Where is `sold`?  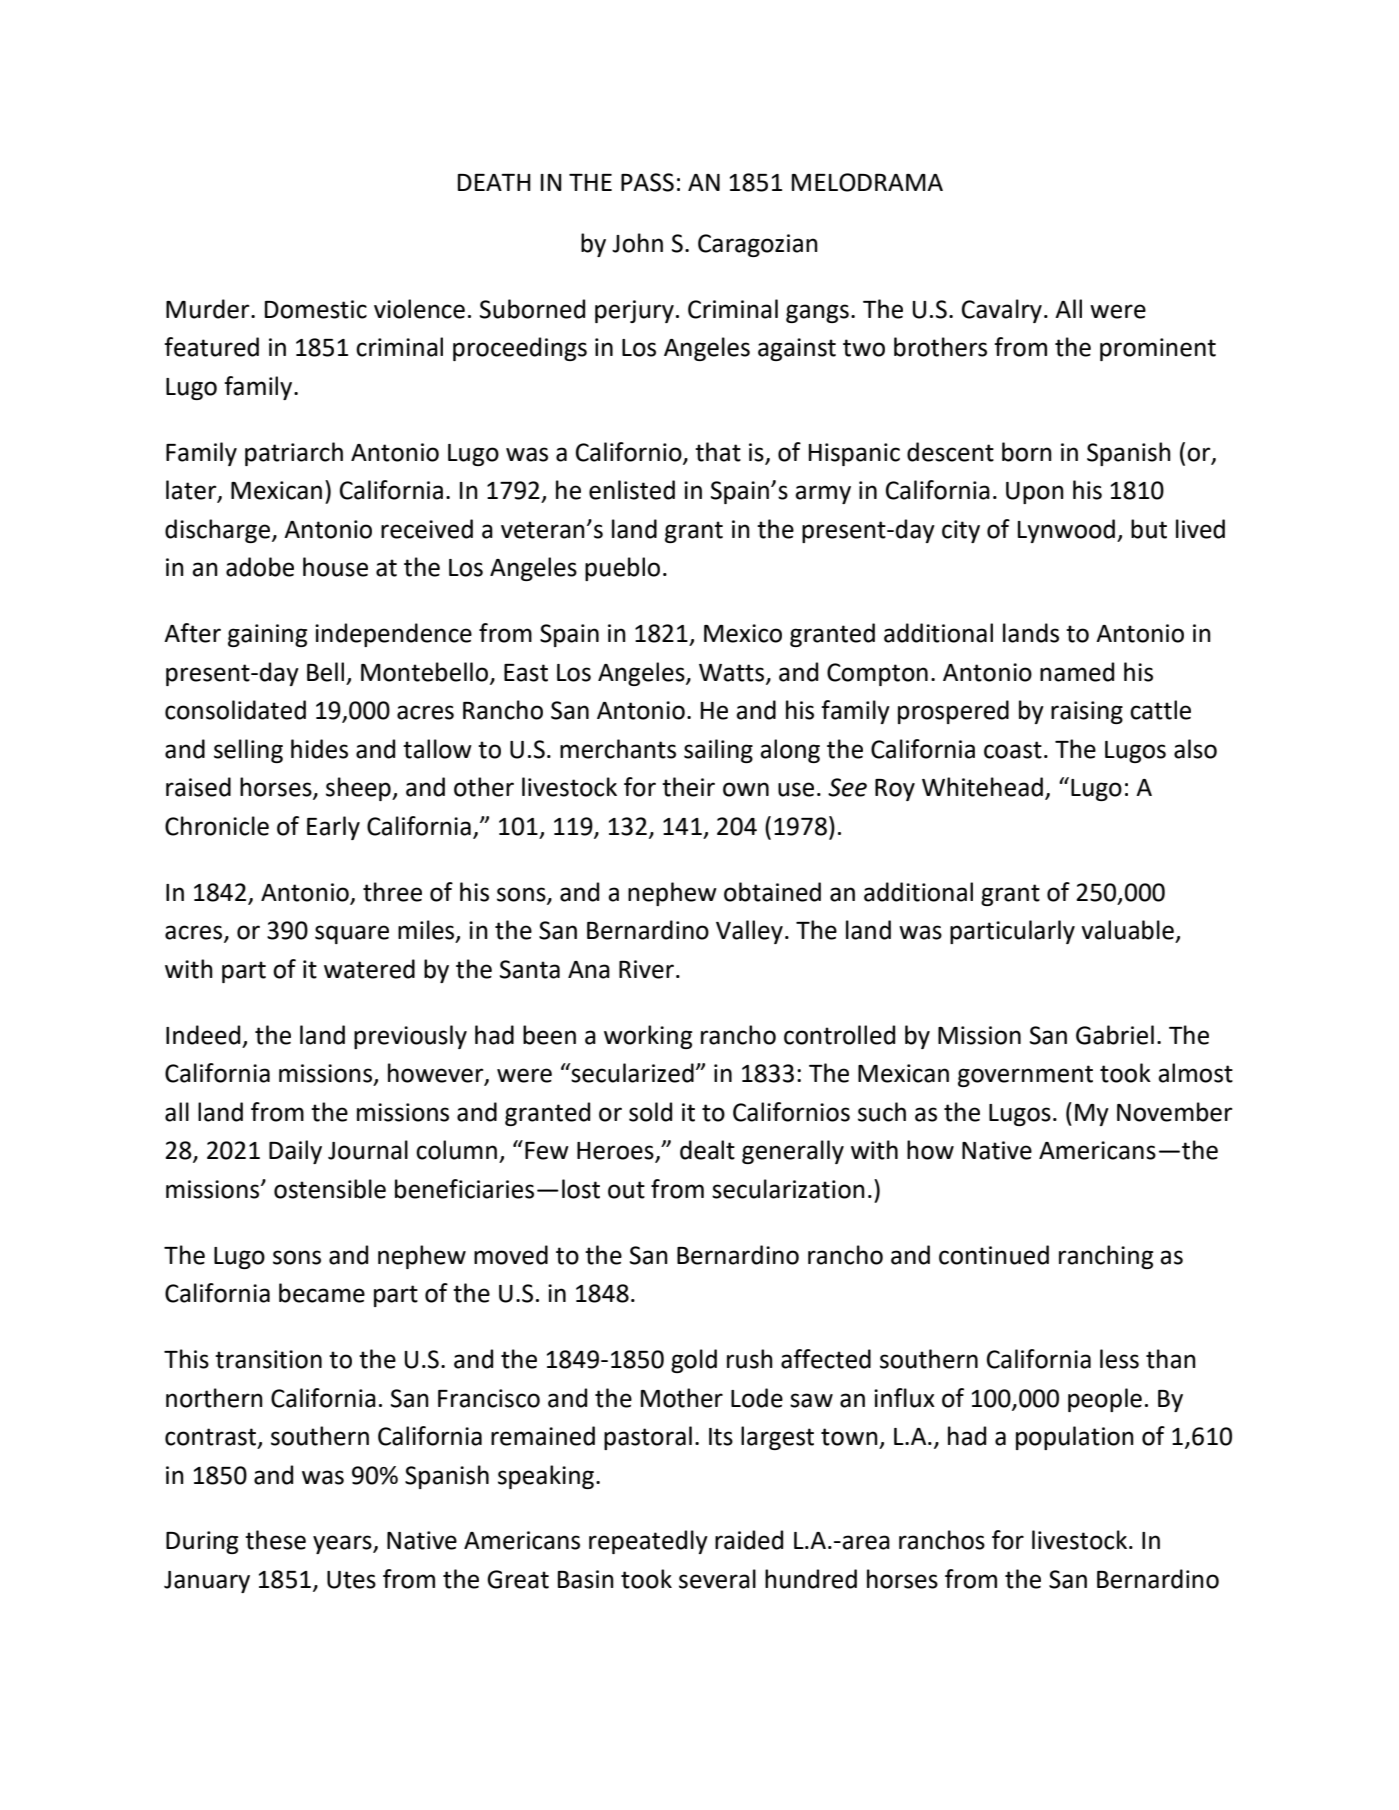 sold is located at coordinates (650, 1112).
